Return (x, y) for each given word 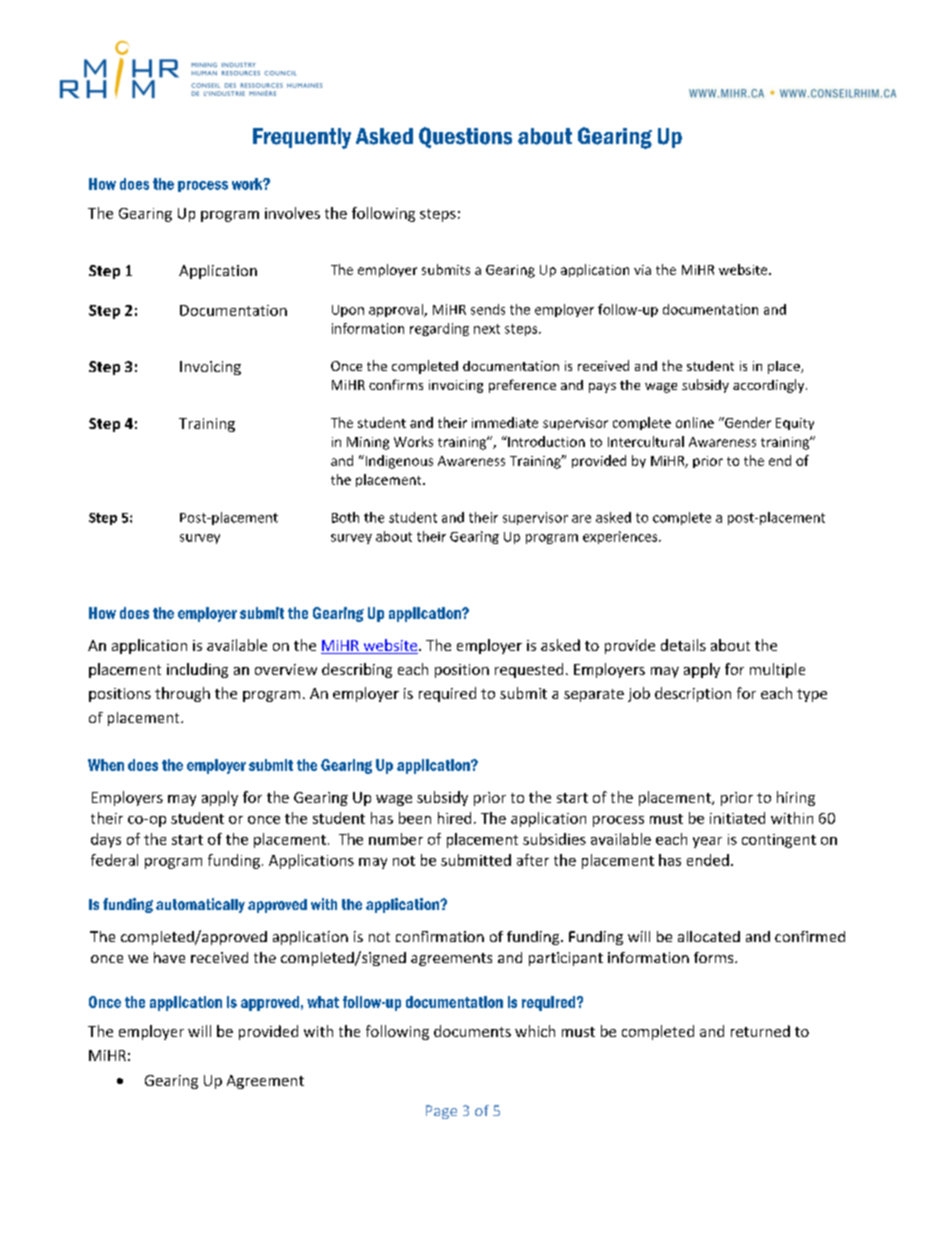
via (642, 270)
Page (441, 1112)
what (323, 1002)
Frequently (302, 138)
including (197, 670)
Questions (465, 137)
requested (529, 670)
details (683, 645)
